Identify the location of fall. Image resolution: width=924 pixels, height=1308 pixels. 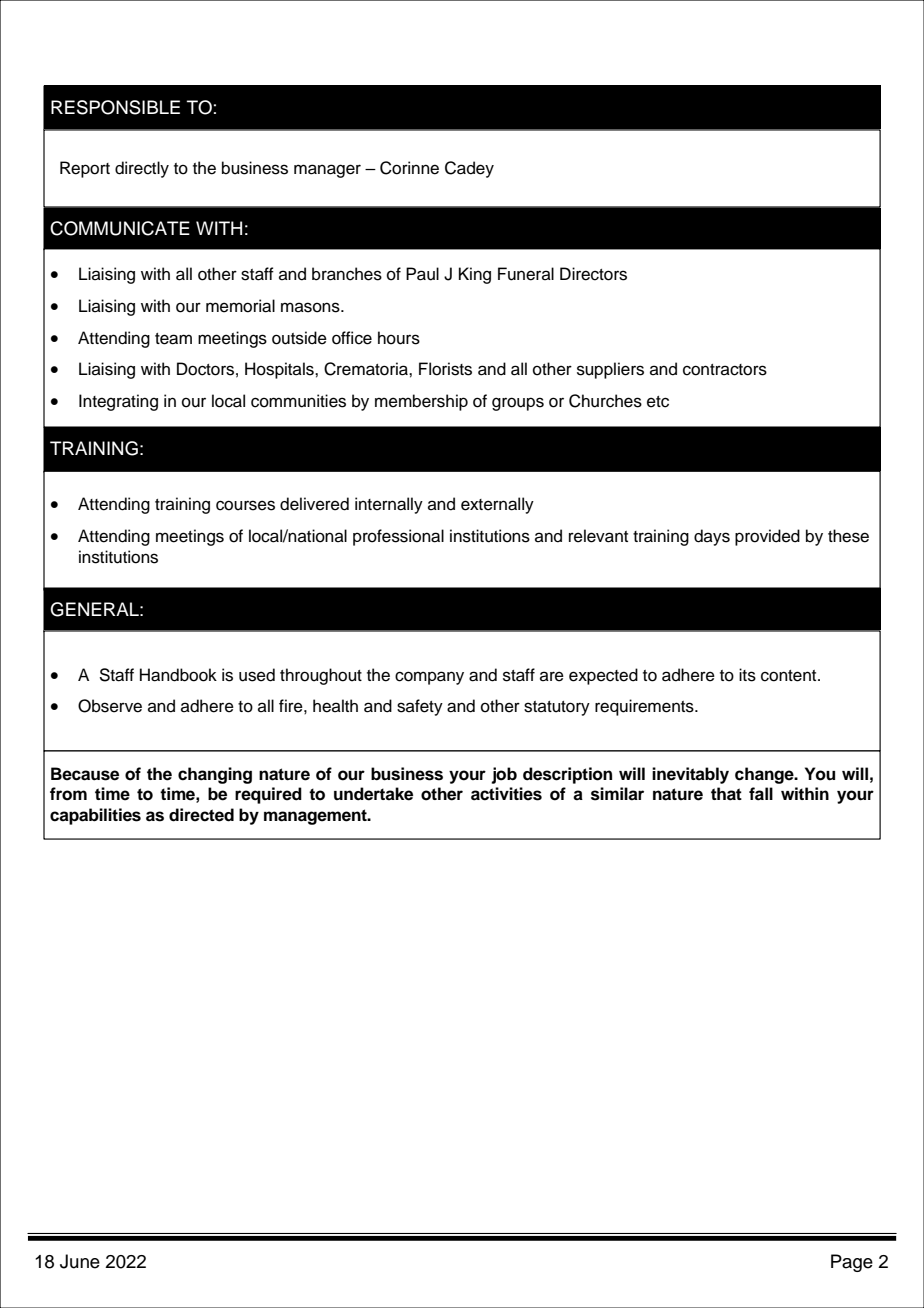
(761, 794).
